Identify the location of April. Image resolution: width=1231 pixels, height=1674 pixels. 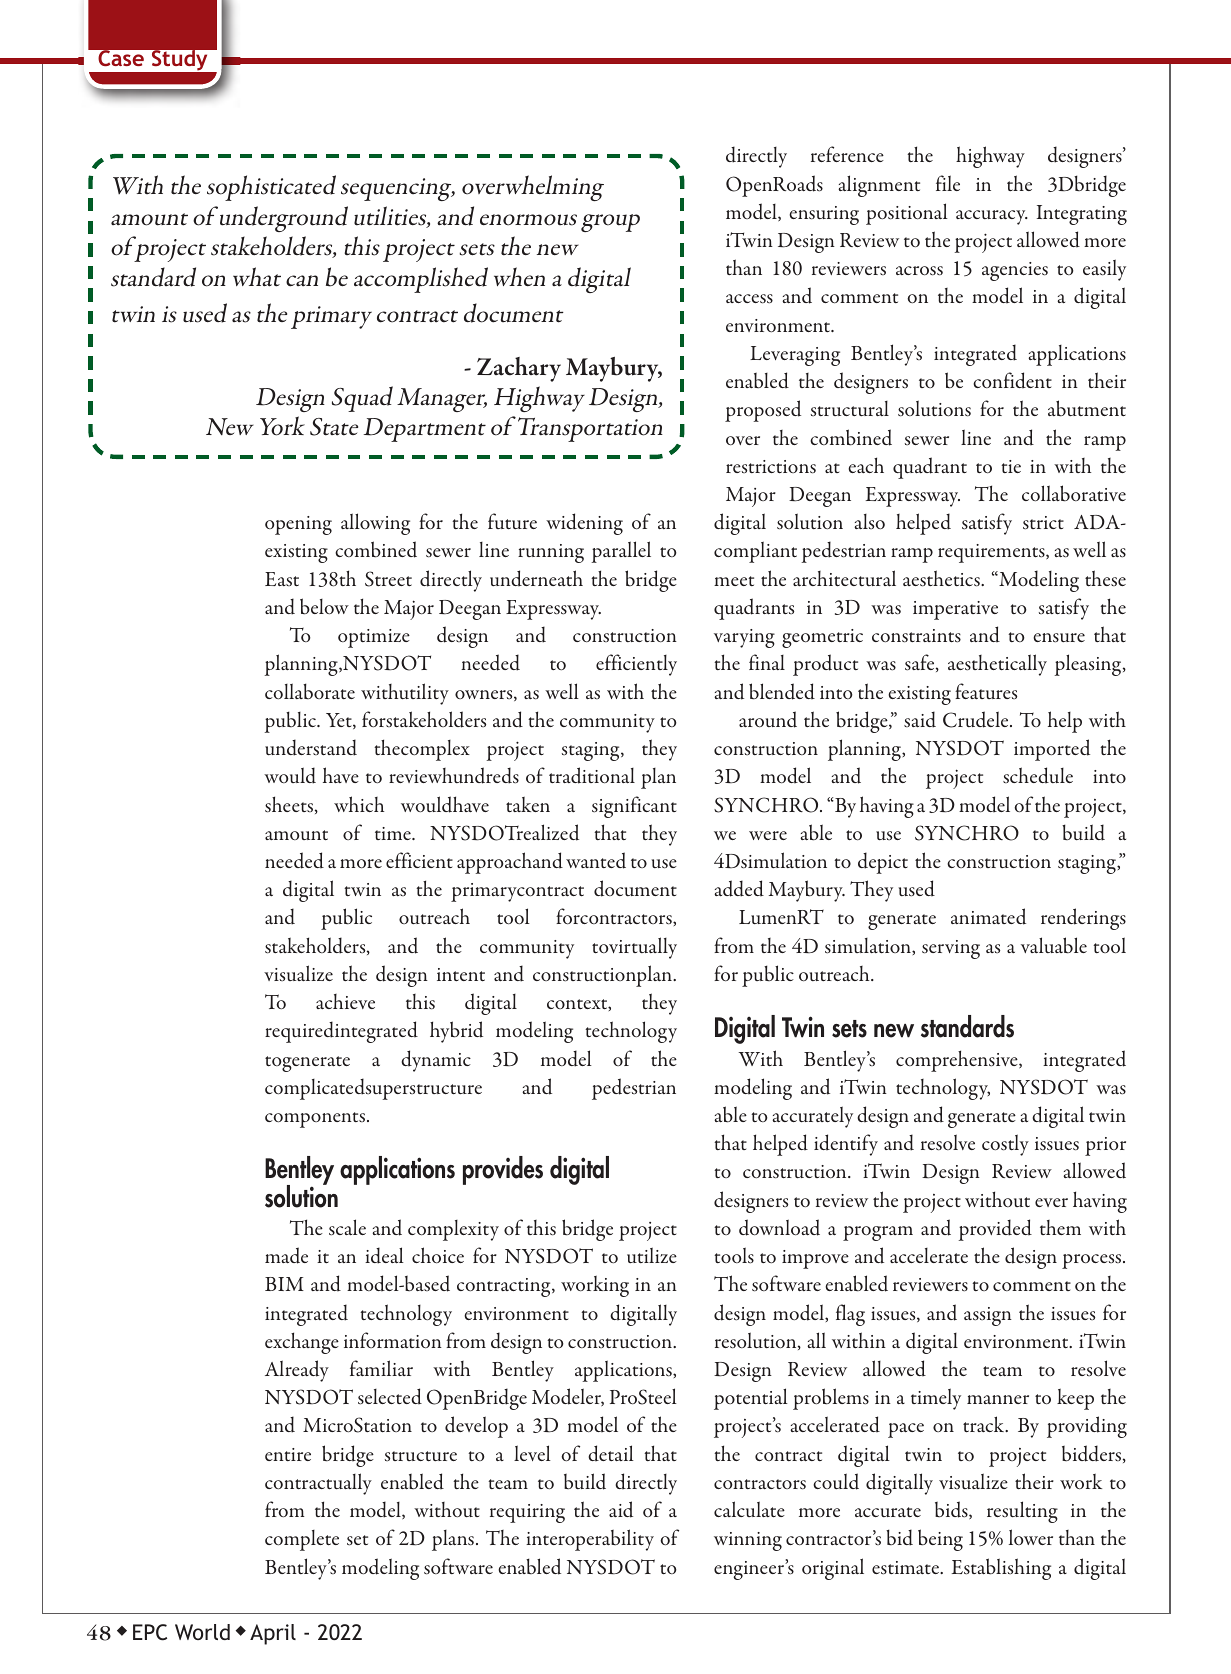
(273, 1634).
